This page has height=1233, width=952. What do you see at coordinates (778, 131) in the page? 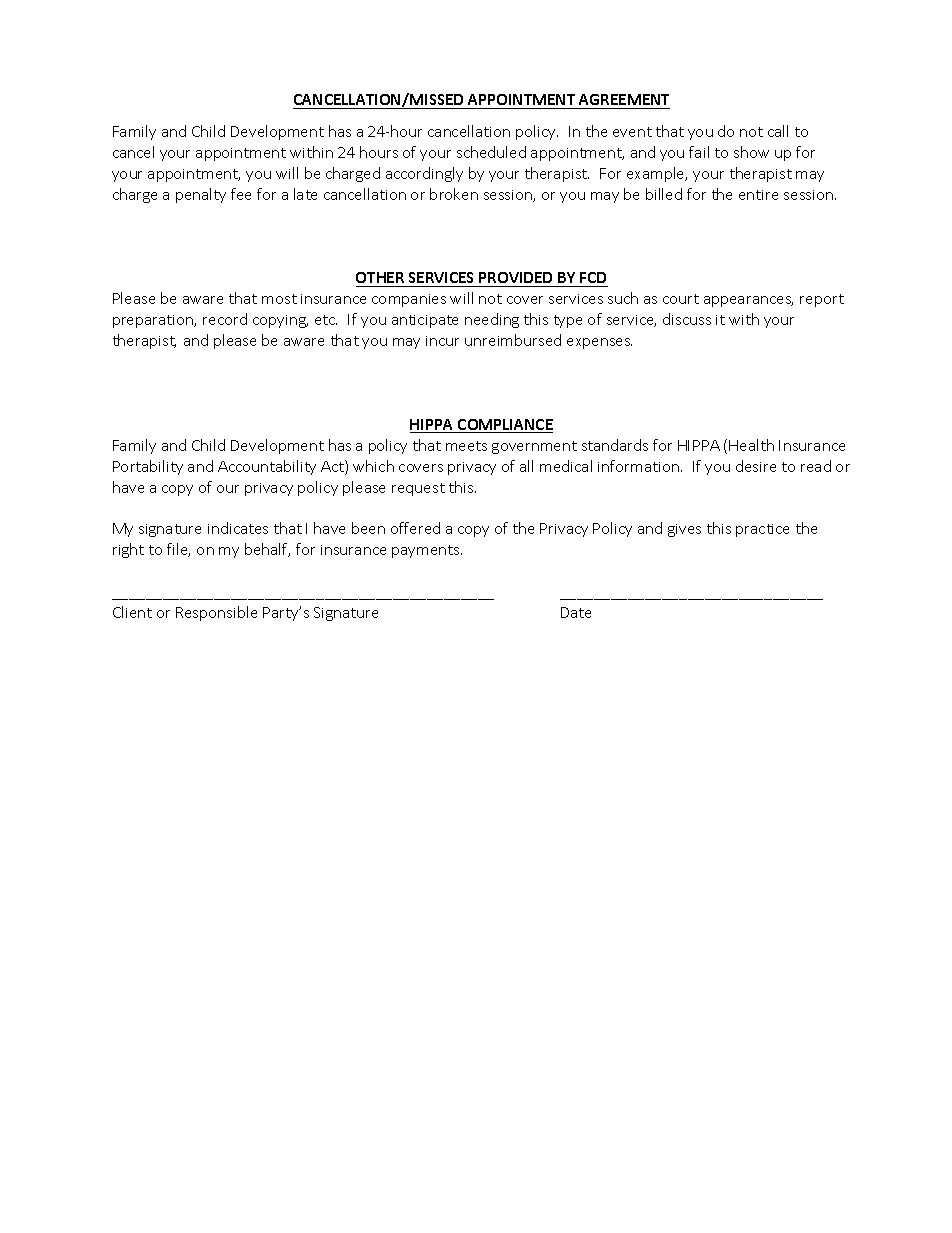
I see `call` at bounding box center [778, 131].
